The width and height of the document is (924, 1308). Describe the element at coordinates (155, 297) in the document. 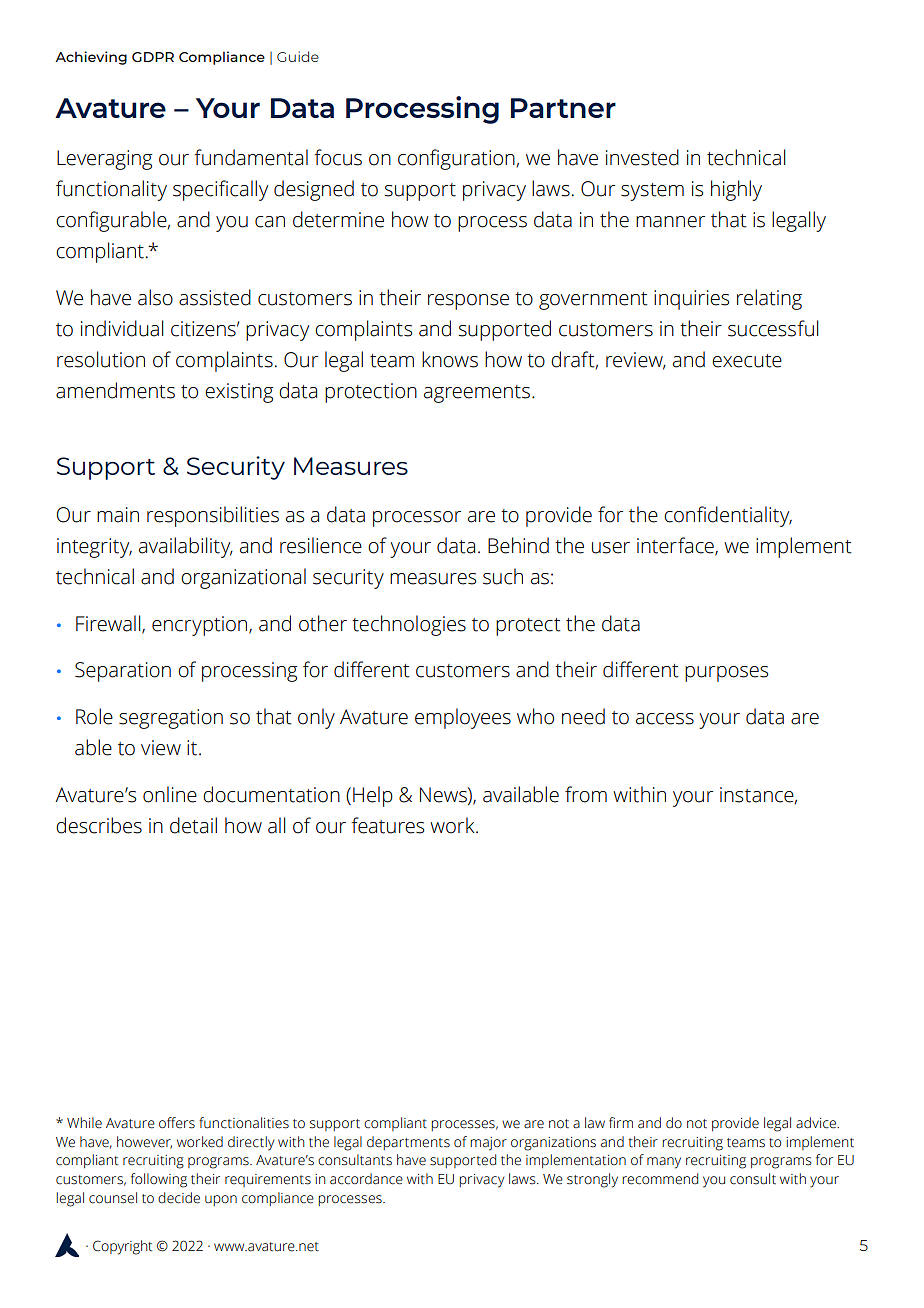

I see `also` at that location.
